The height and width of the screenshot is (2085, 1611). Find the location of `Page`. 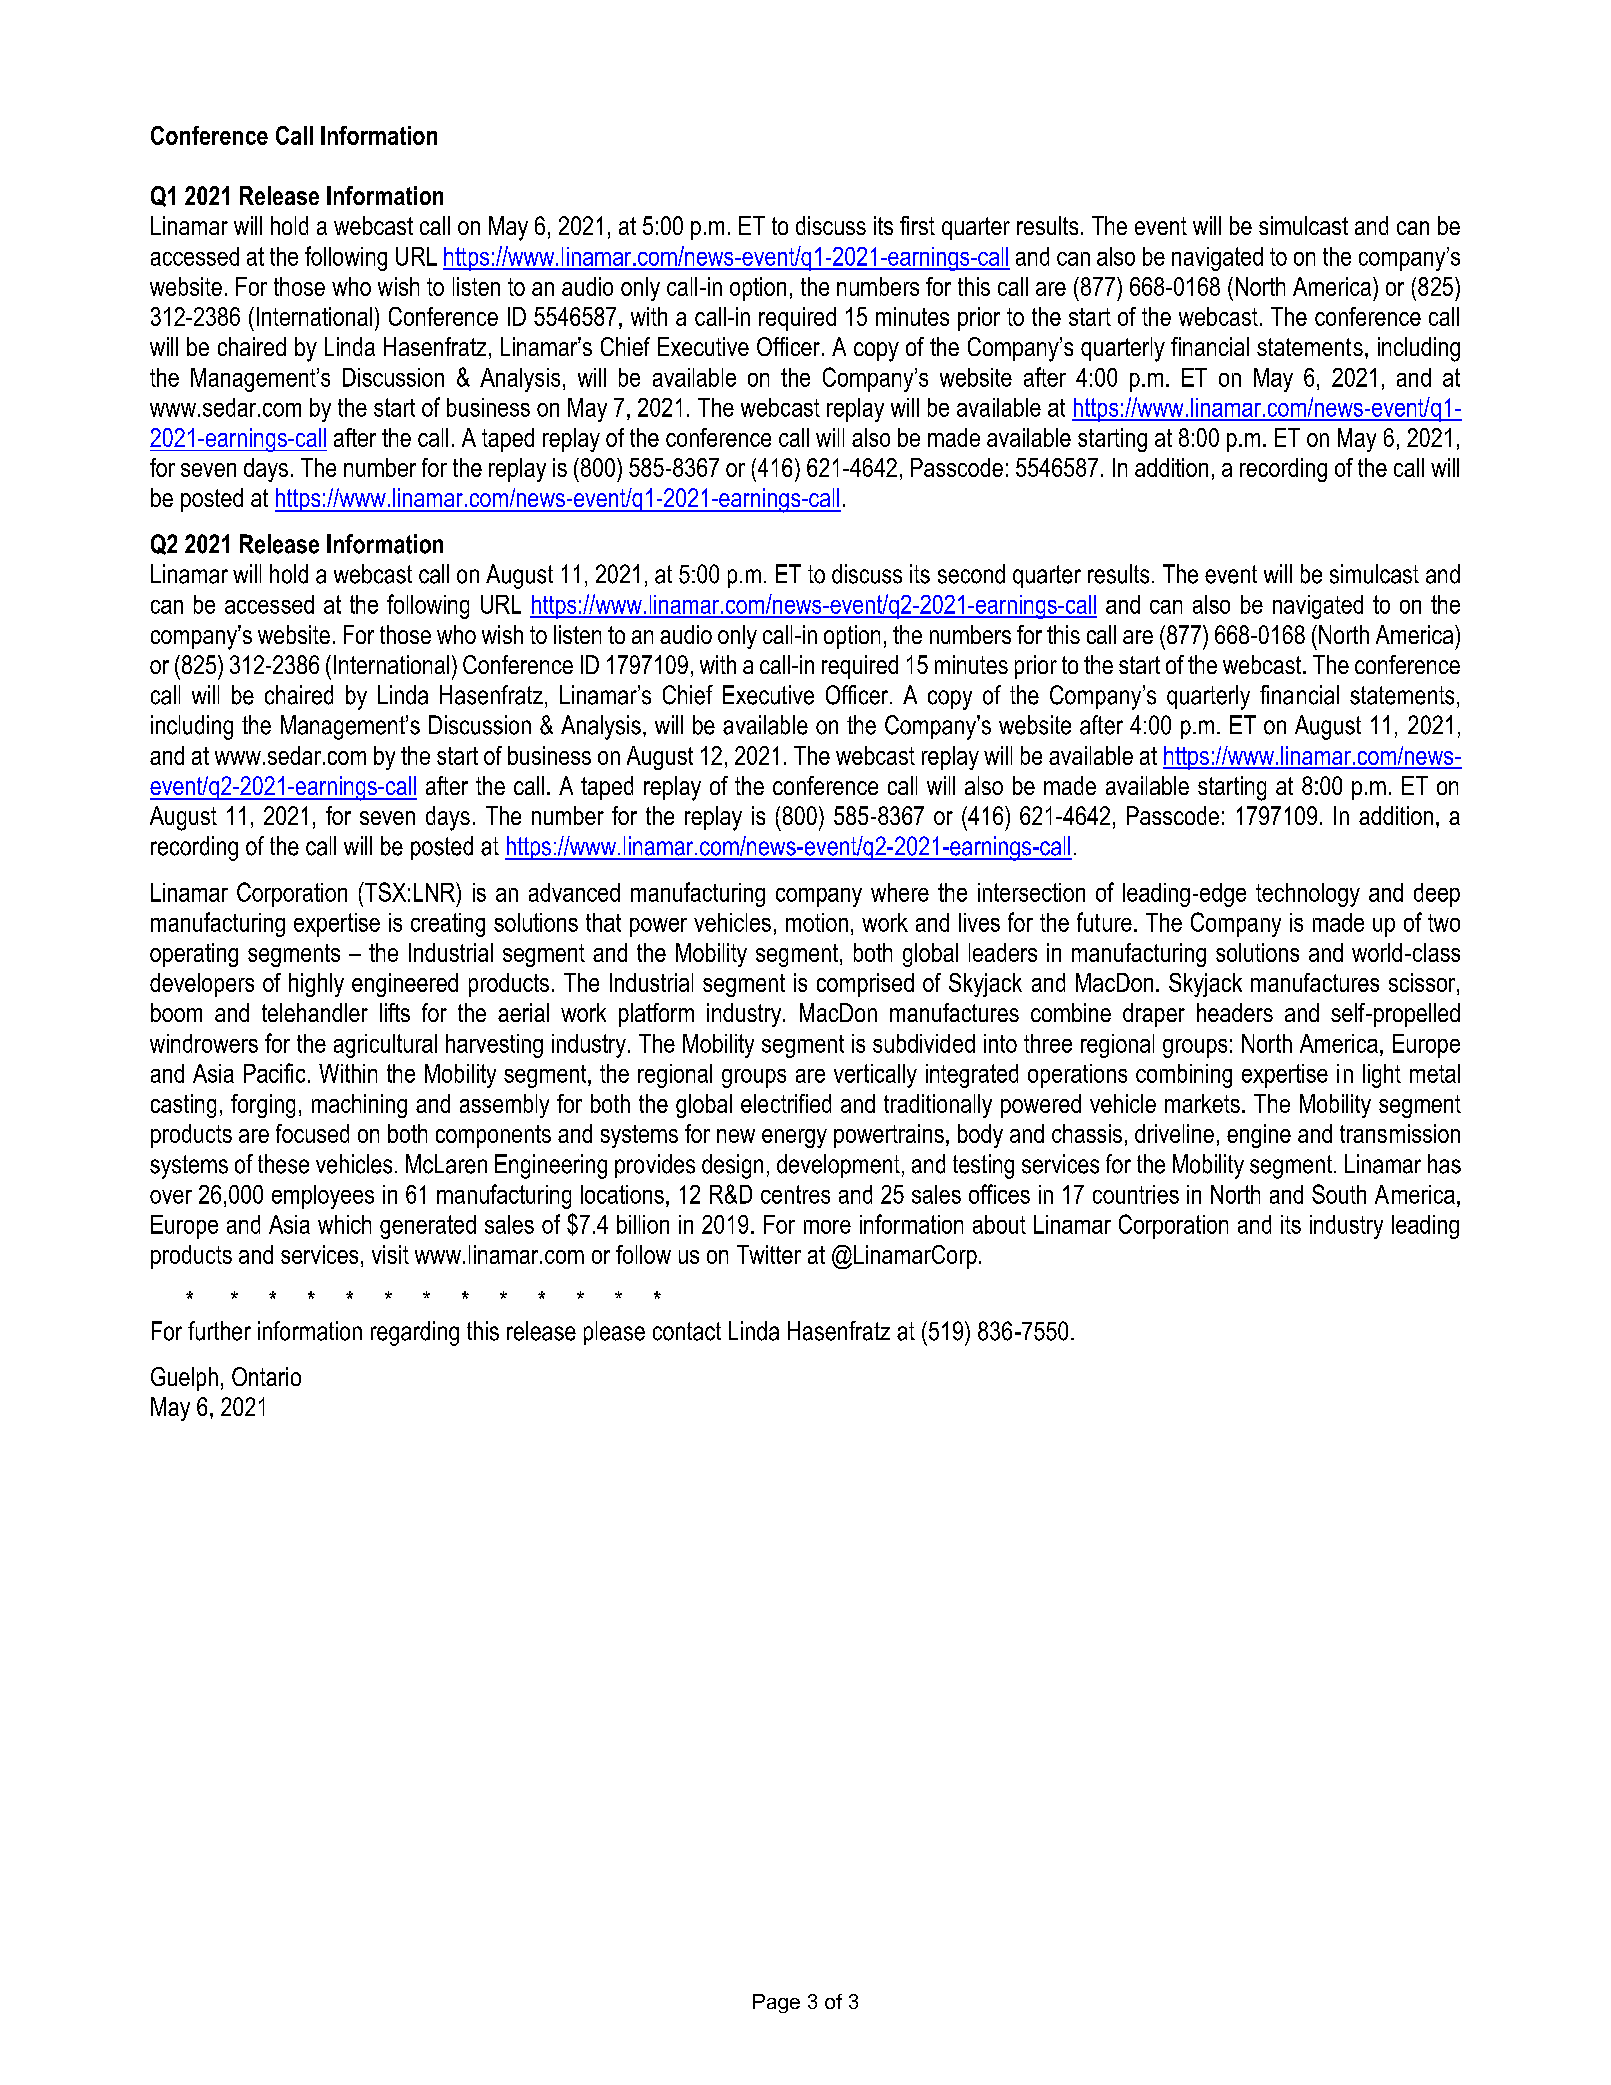

Page is located at coordinates (776, 2003).
